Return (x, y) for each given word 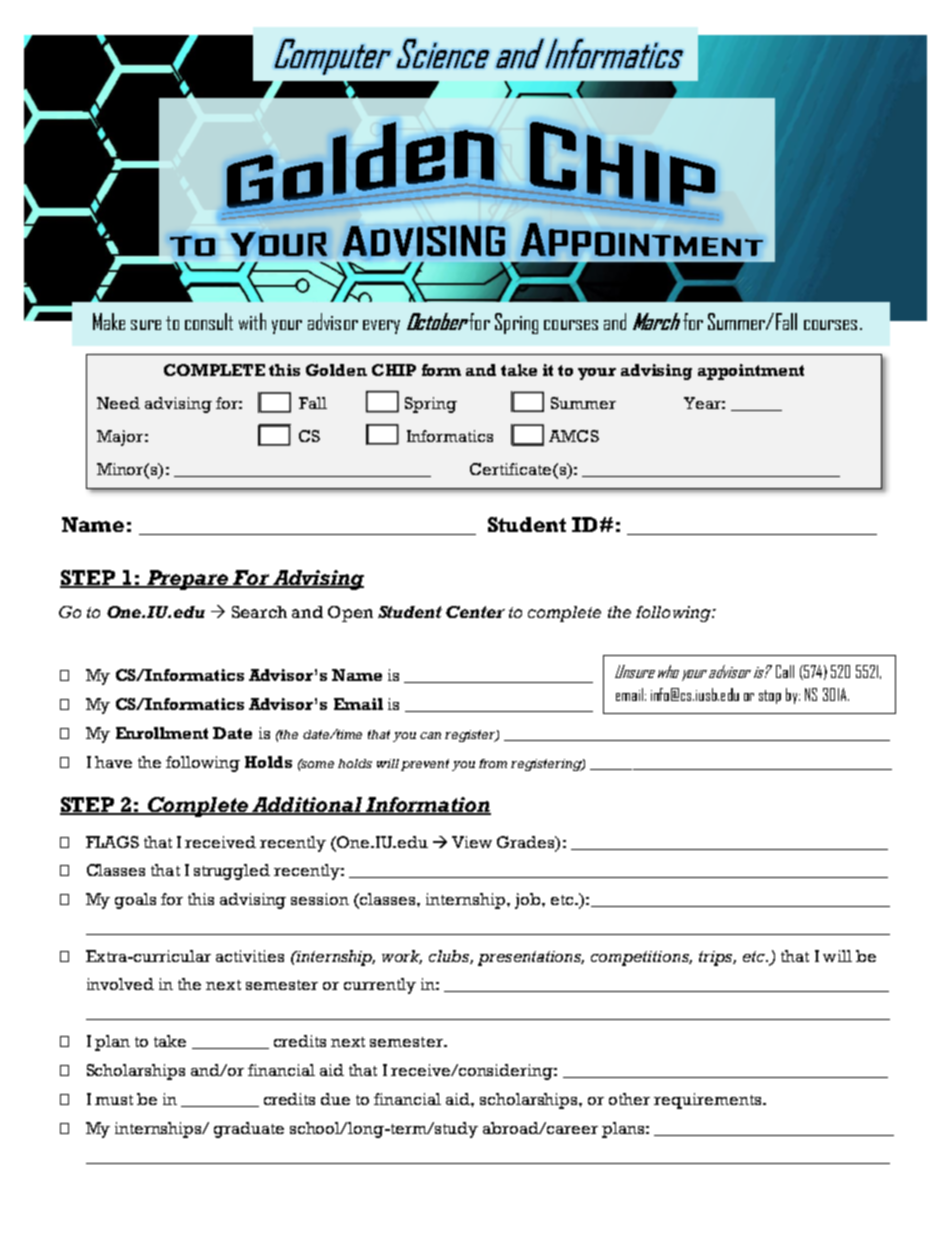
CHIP (394, 370)
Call (785, 671)
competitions (641, 958)
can (430, 735)
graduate (249, 1130)
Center (475, 612)
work (402, 957)
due (335, 1099)
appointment (751, 372)
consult (209, 321)
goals (135, 901)
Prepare (187, 580)
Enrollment (162, 733)
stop (770, 697)
